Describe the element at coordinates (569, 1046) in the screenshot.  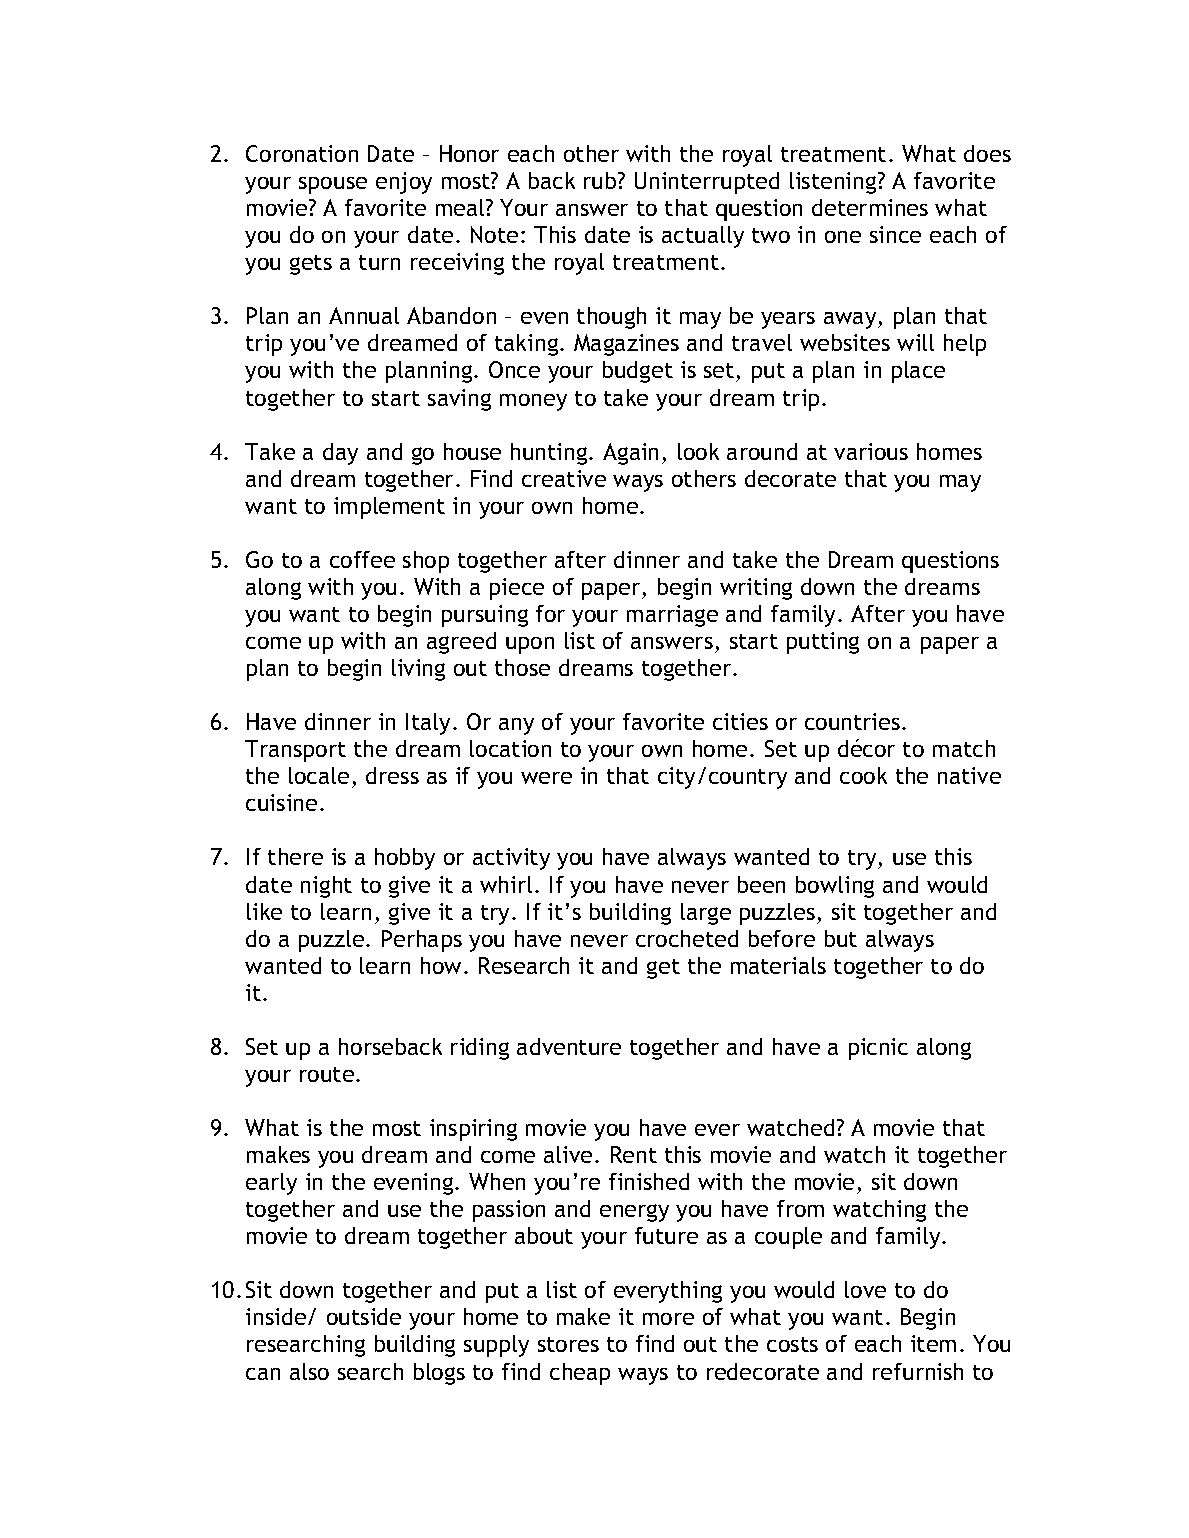
I see `adventure` at that location.
